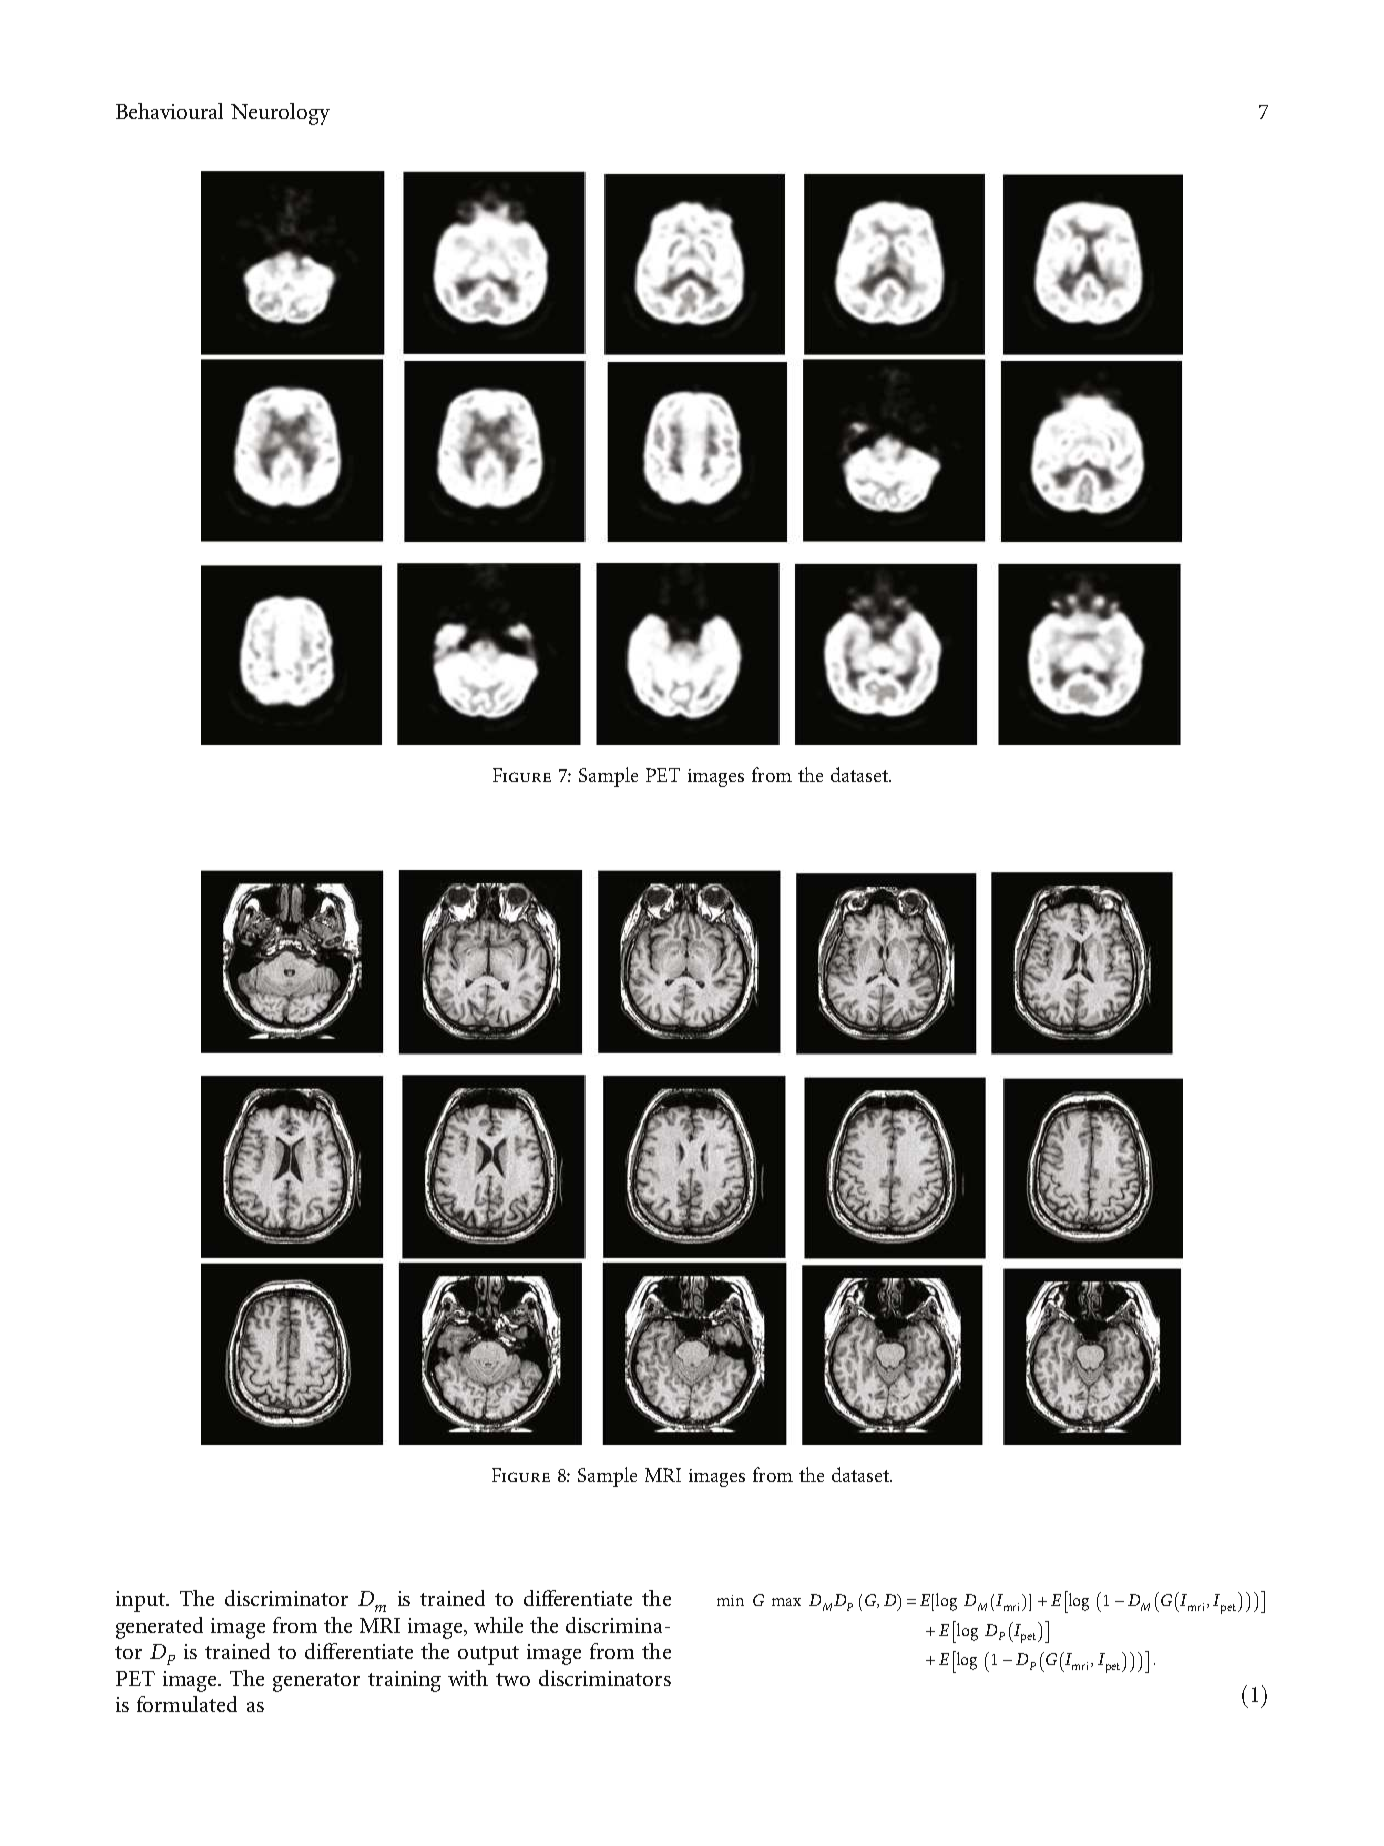 The image size is (1384, 1846). Describe the element at coordinates (159, 1628) in the document. I see `generated` at that location.
